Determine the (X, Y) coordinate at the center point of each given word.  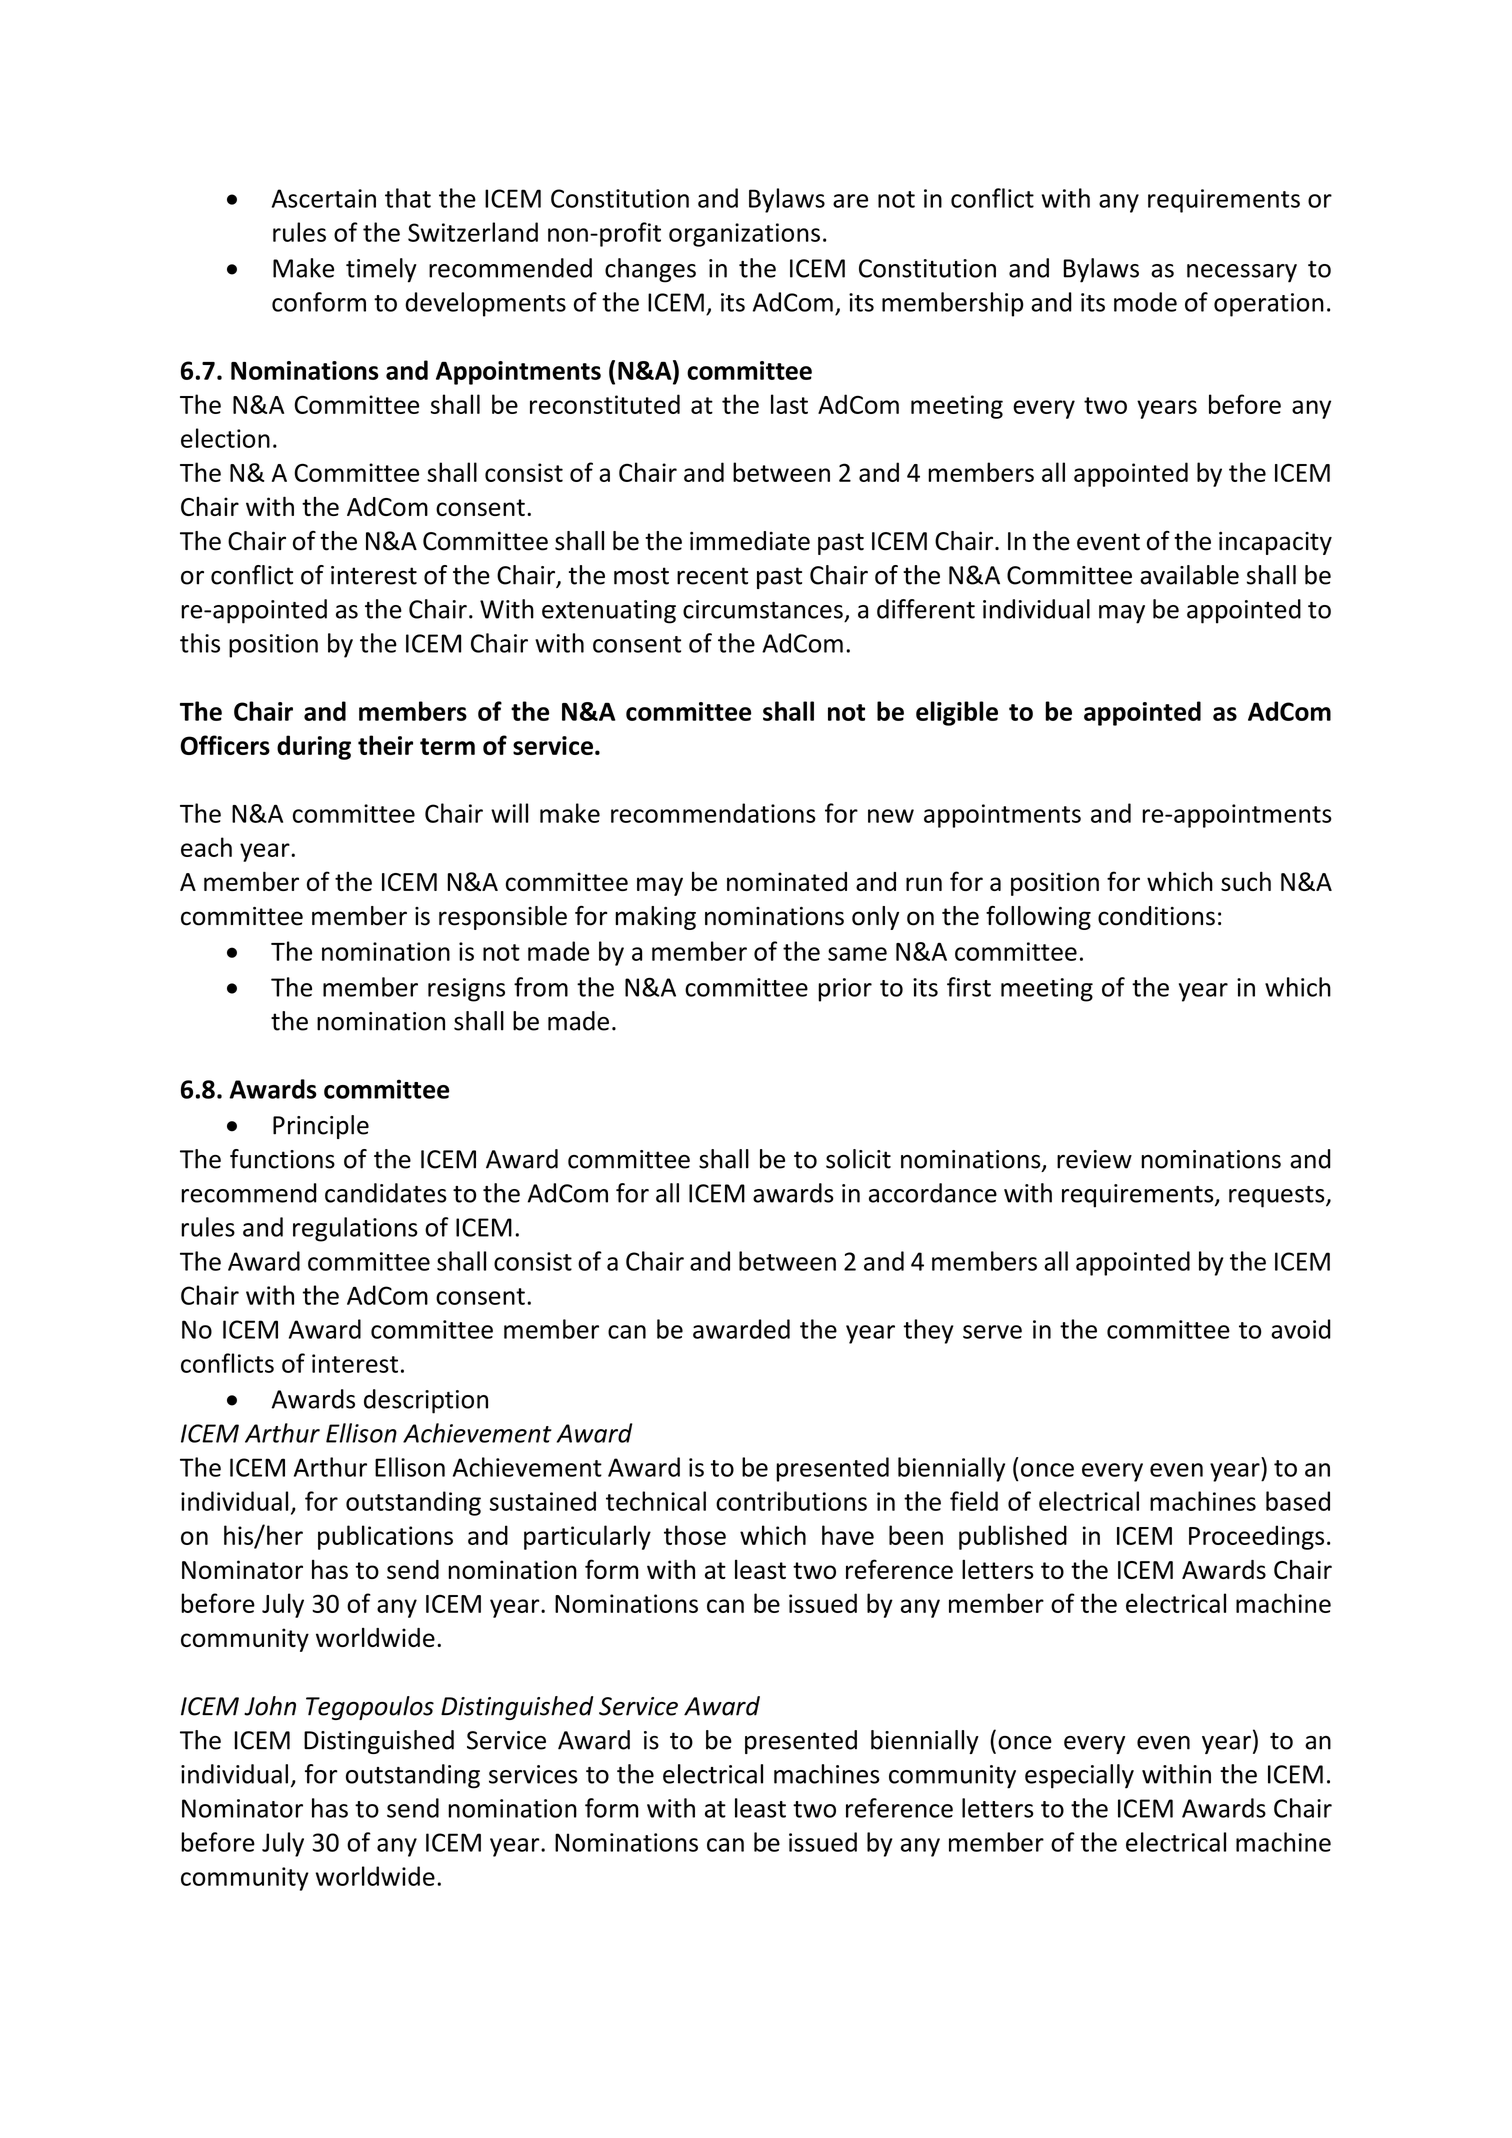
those (695, 1535)
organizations (744, 235)
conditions (1156, 916)
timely (381, 270)
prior (845, 990)
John (270, 1706)
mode (1145, 302)
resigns (466, 990)
